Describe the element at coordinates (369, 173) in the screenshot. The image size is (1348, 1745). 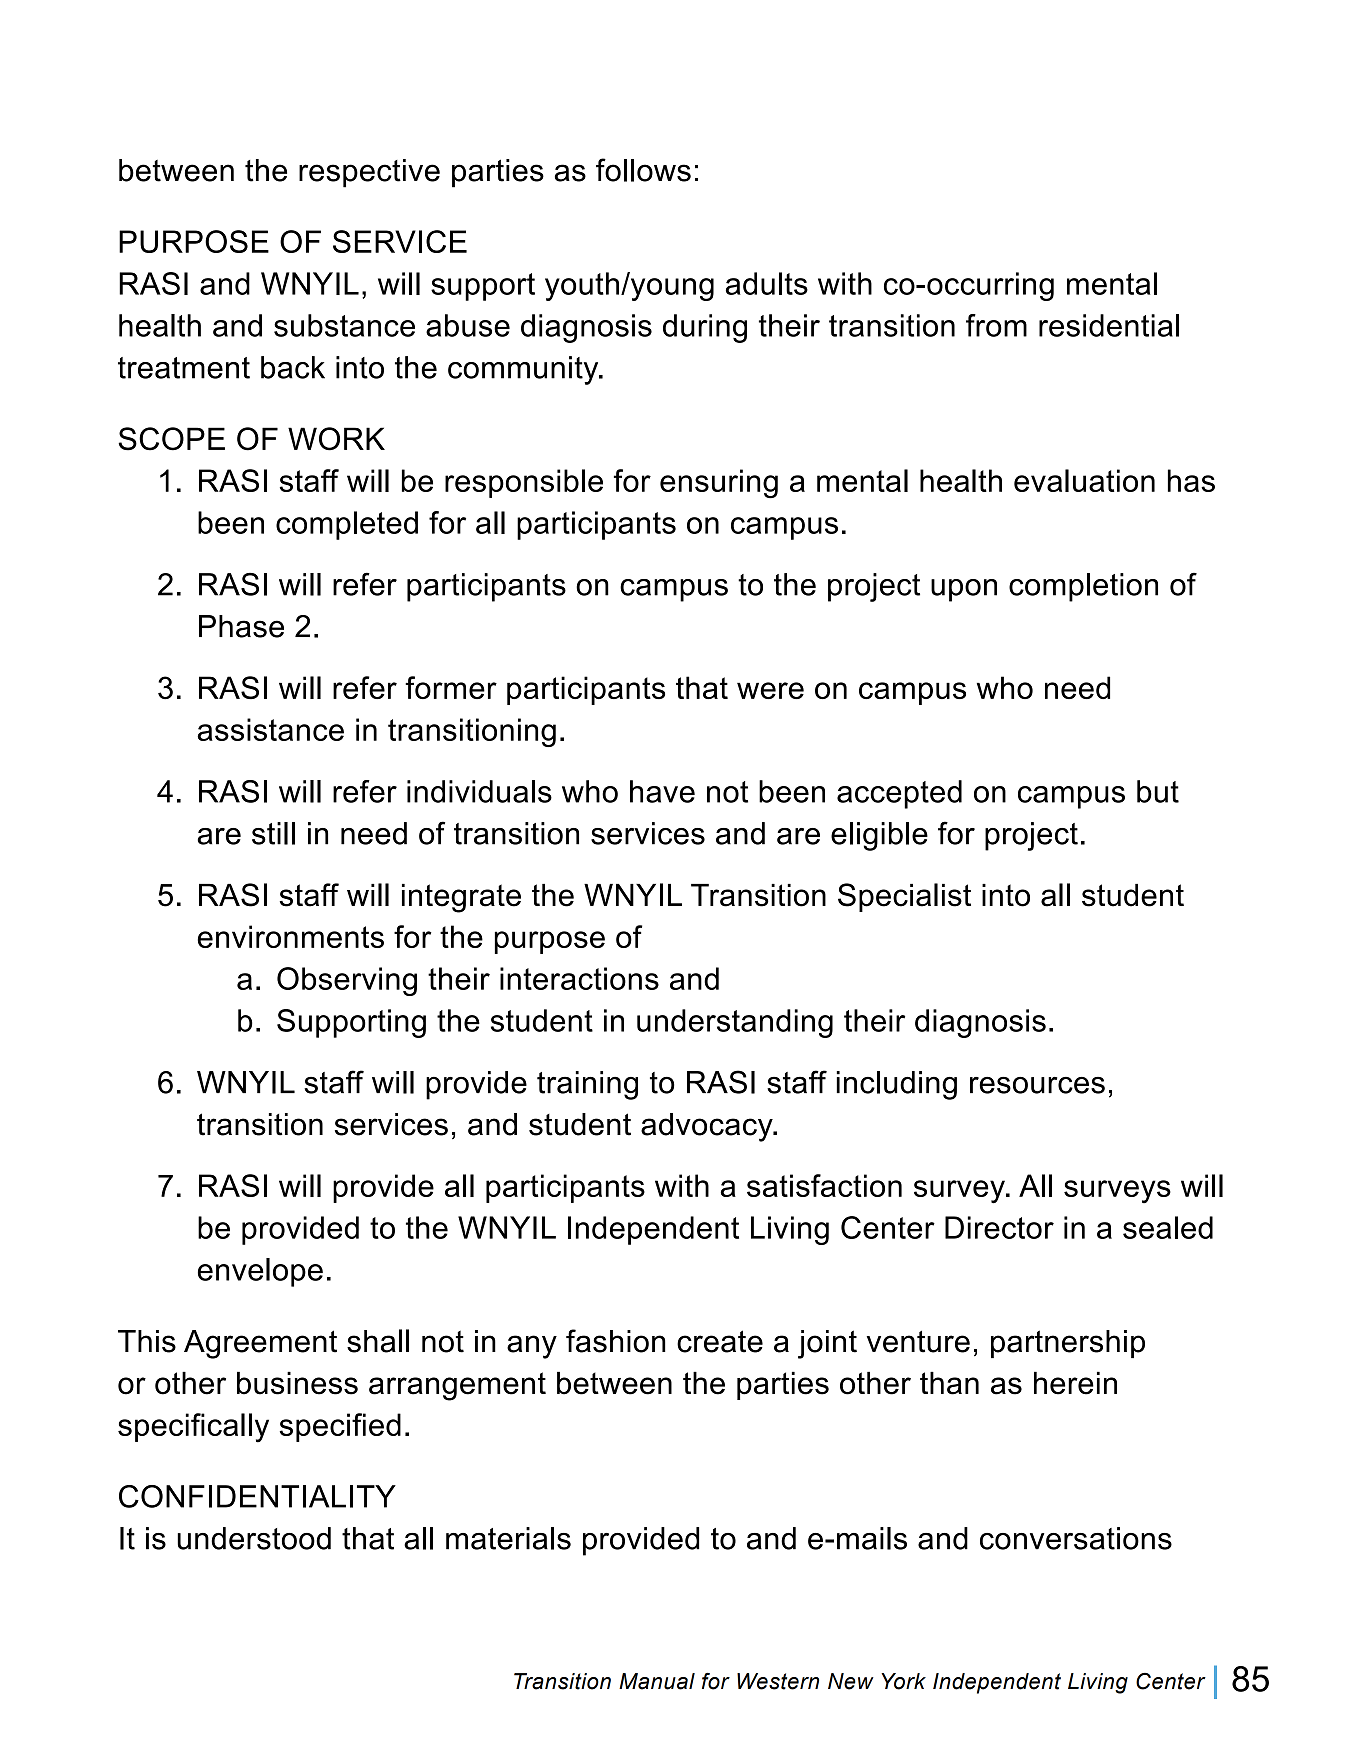
I see `respective` at that location.
